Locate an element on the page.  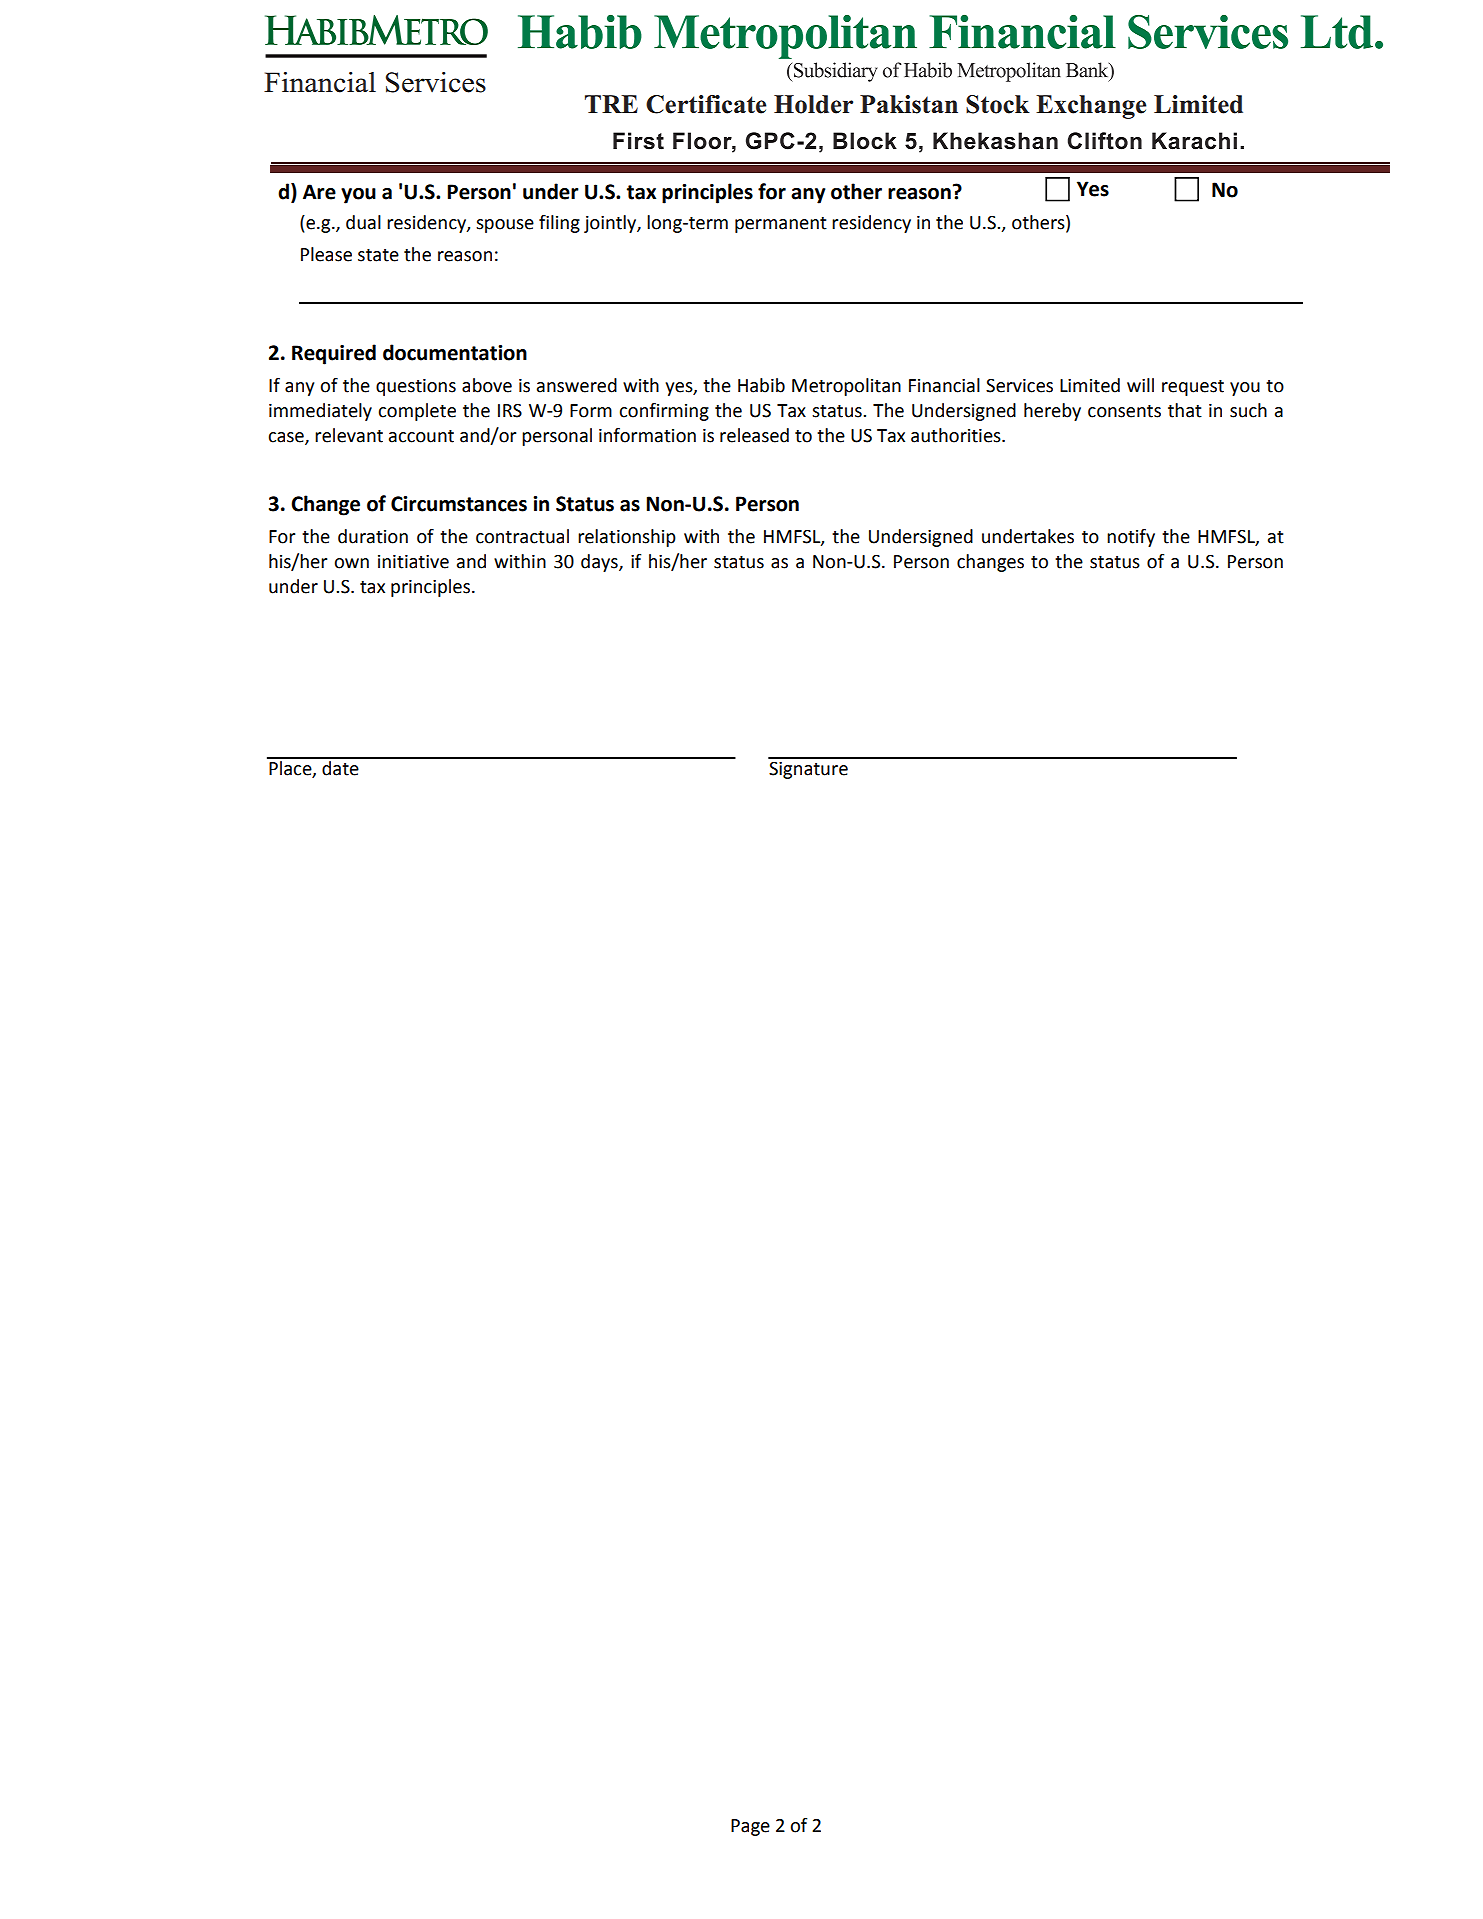
Holder is located at coordinates (813, 104).
